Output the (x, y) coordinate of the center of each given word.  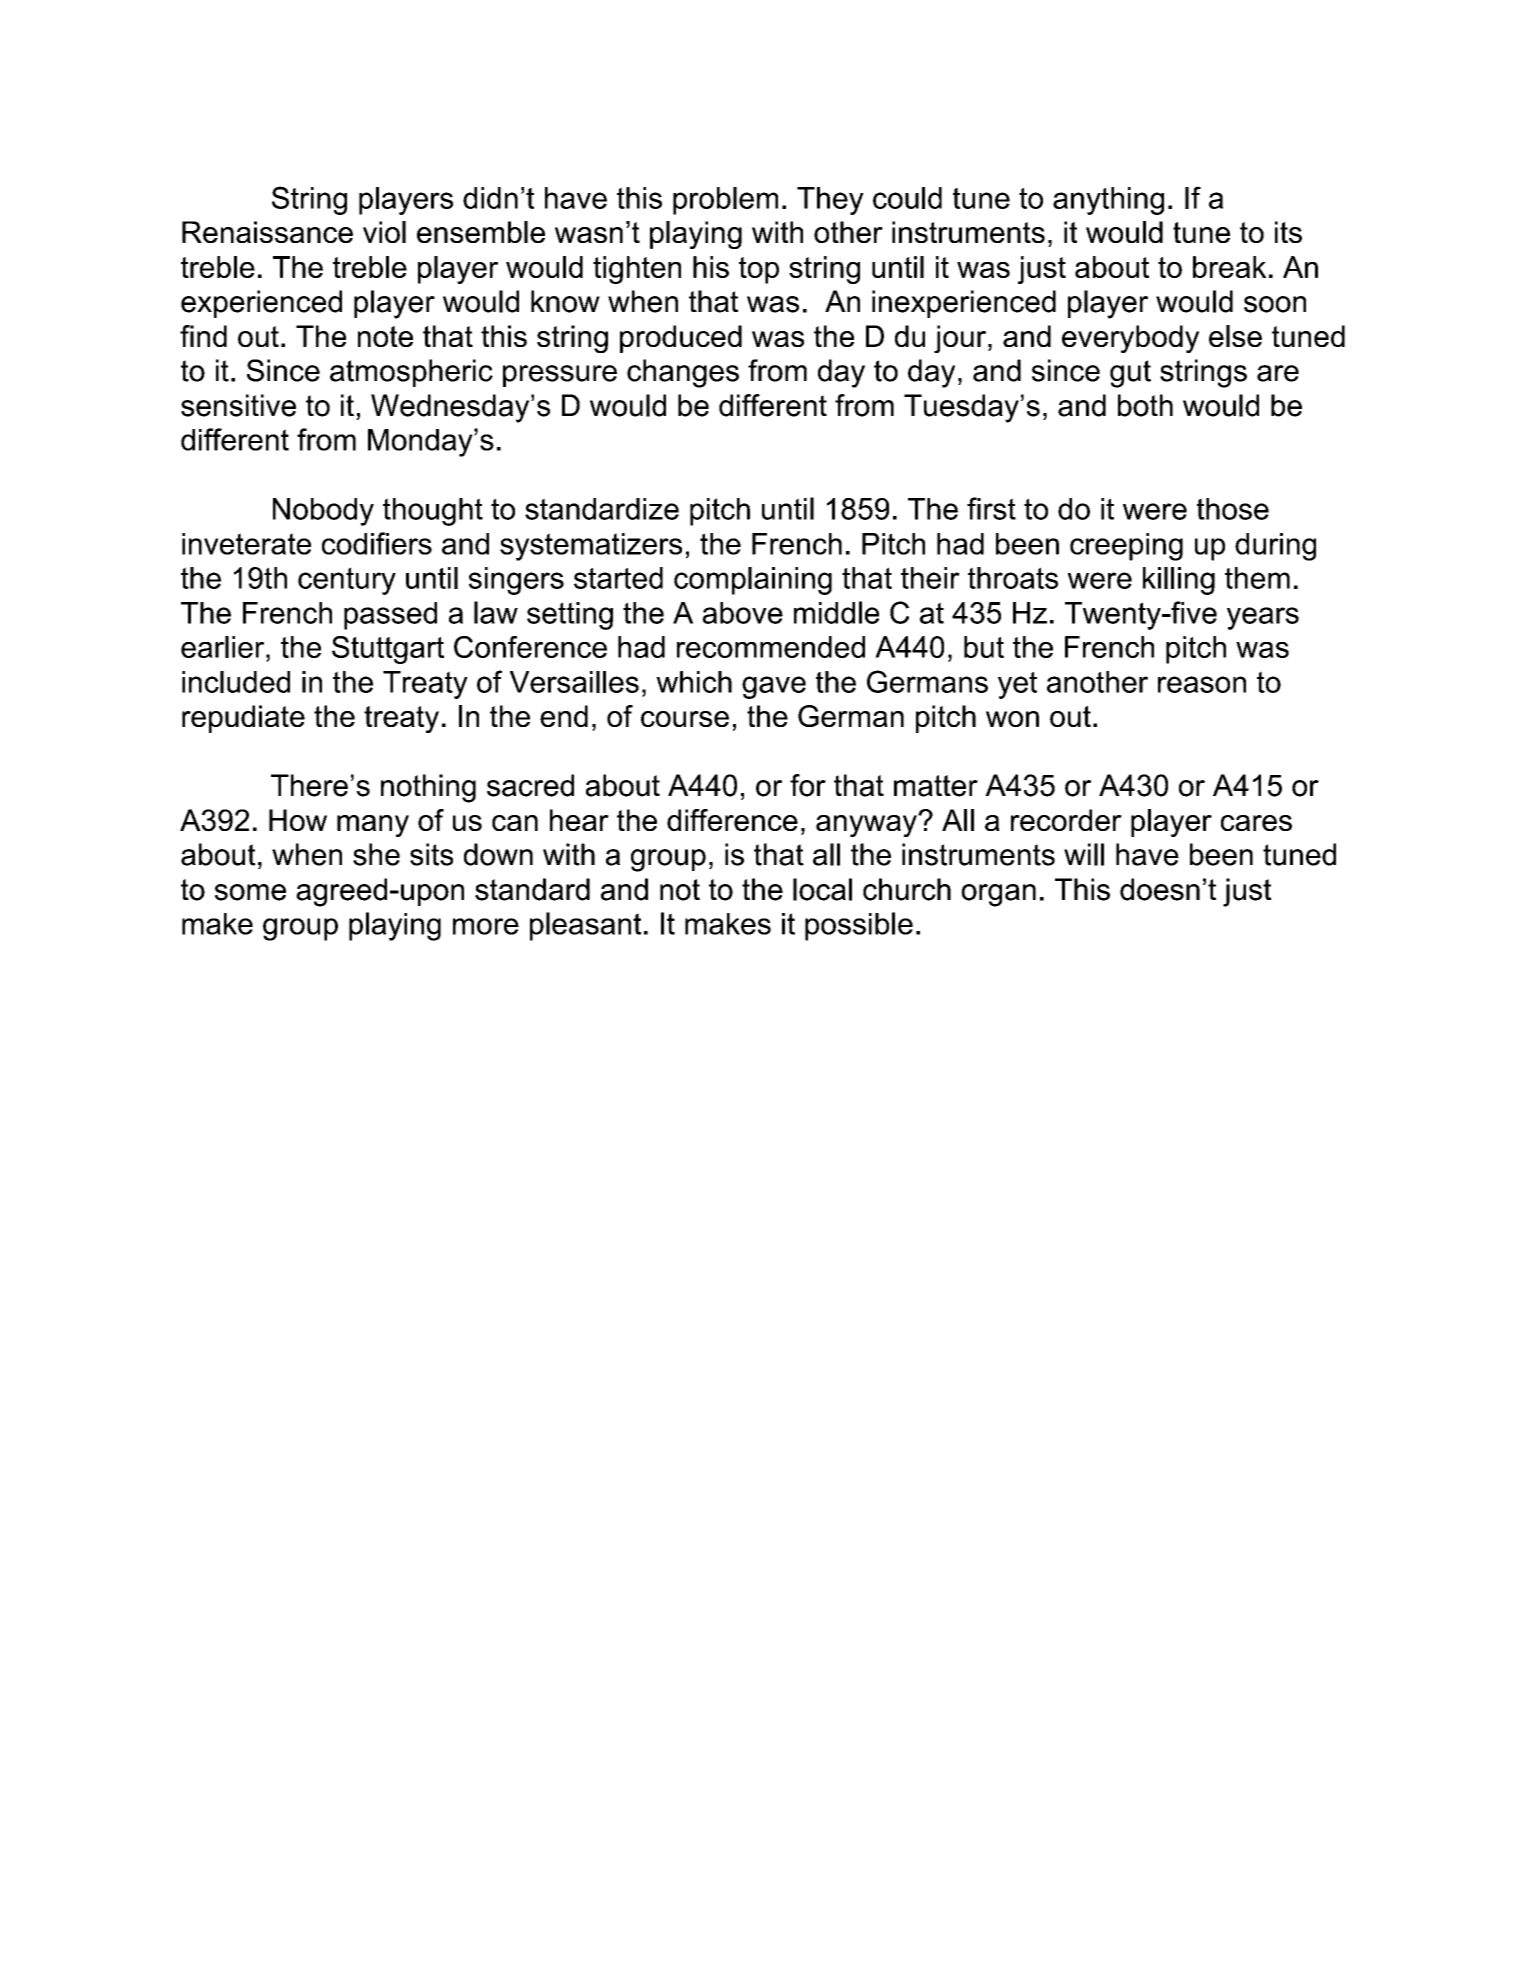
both (1145, 405)
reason (1202, 684)
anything (1108, 201)
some (250, 892)
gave (774, 687)
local (822, 889)
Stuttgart (388, 650)
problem (725, 201)
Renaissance (267, 232)
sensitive (238, 405)
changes (683, 373)
